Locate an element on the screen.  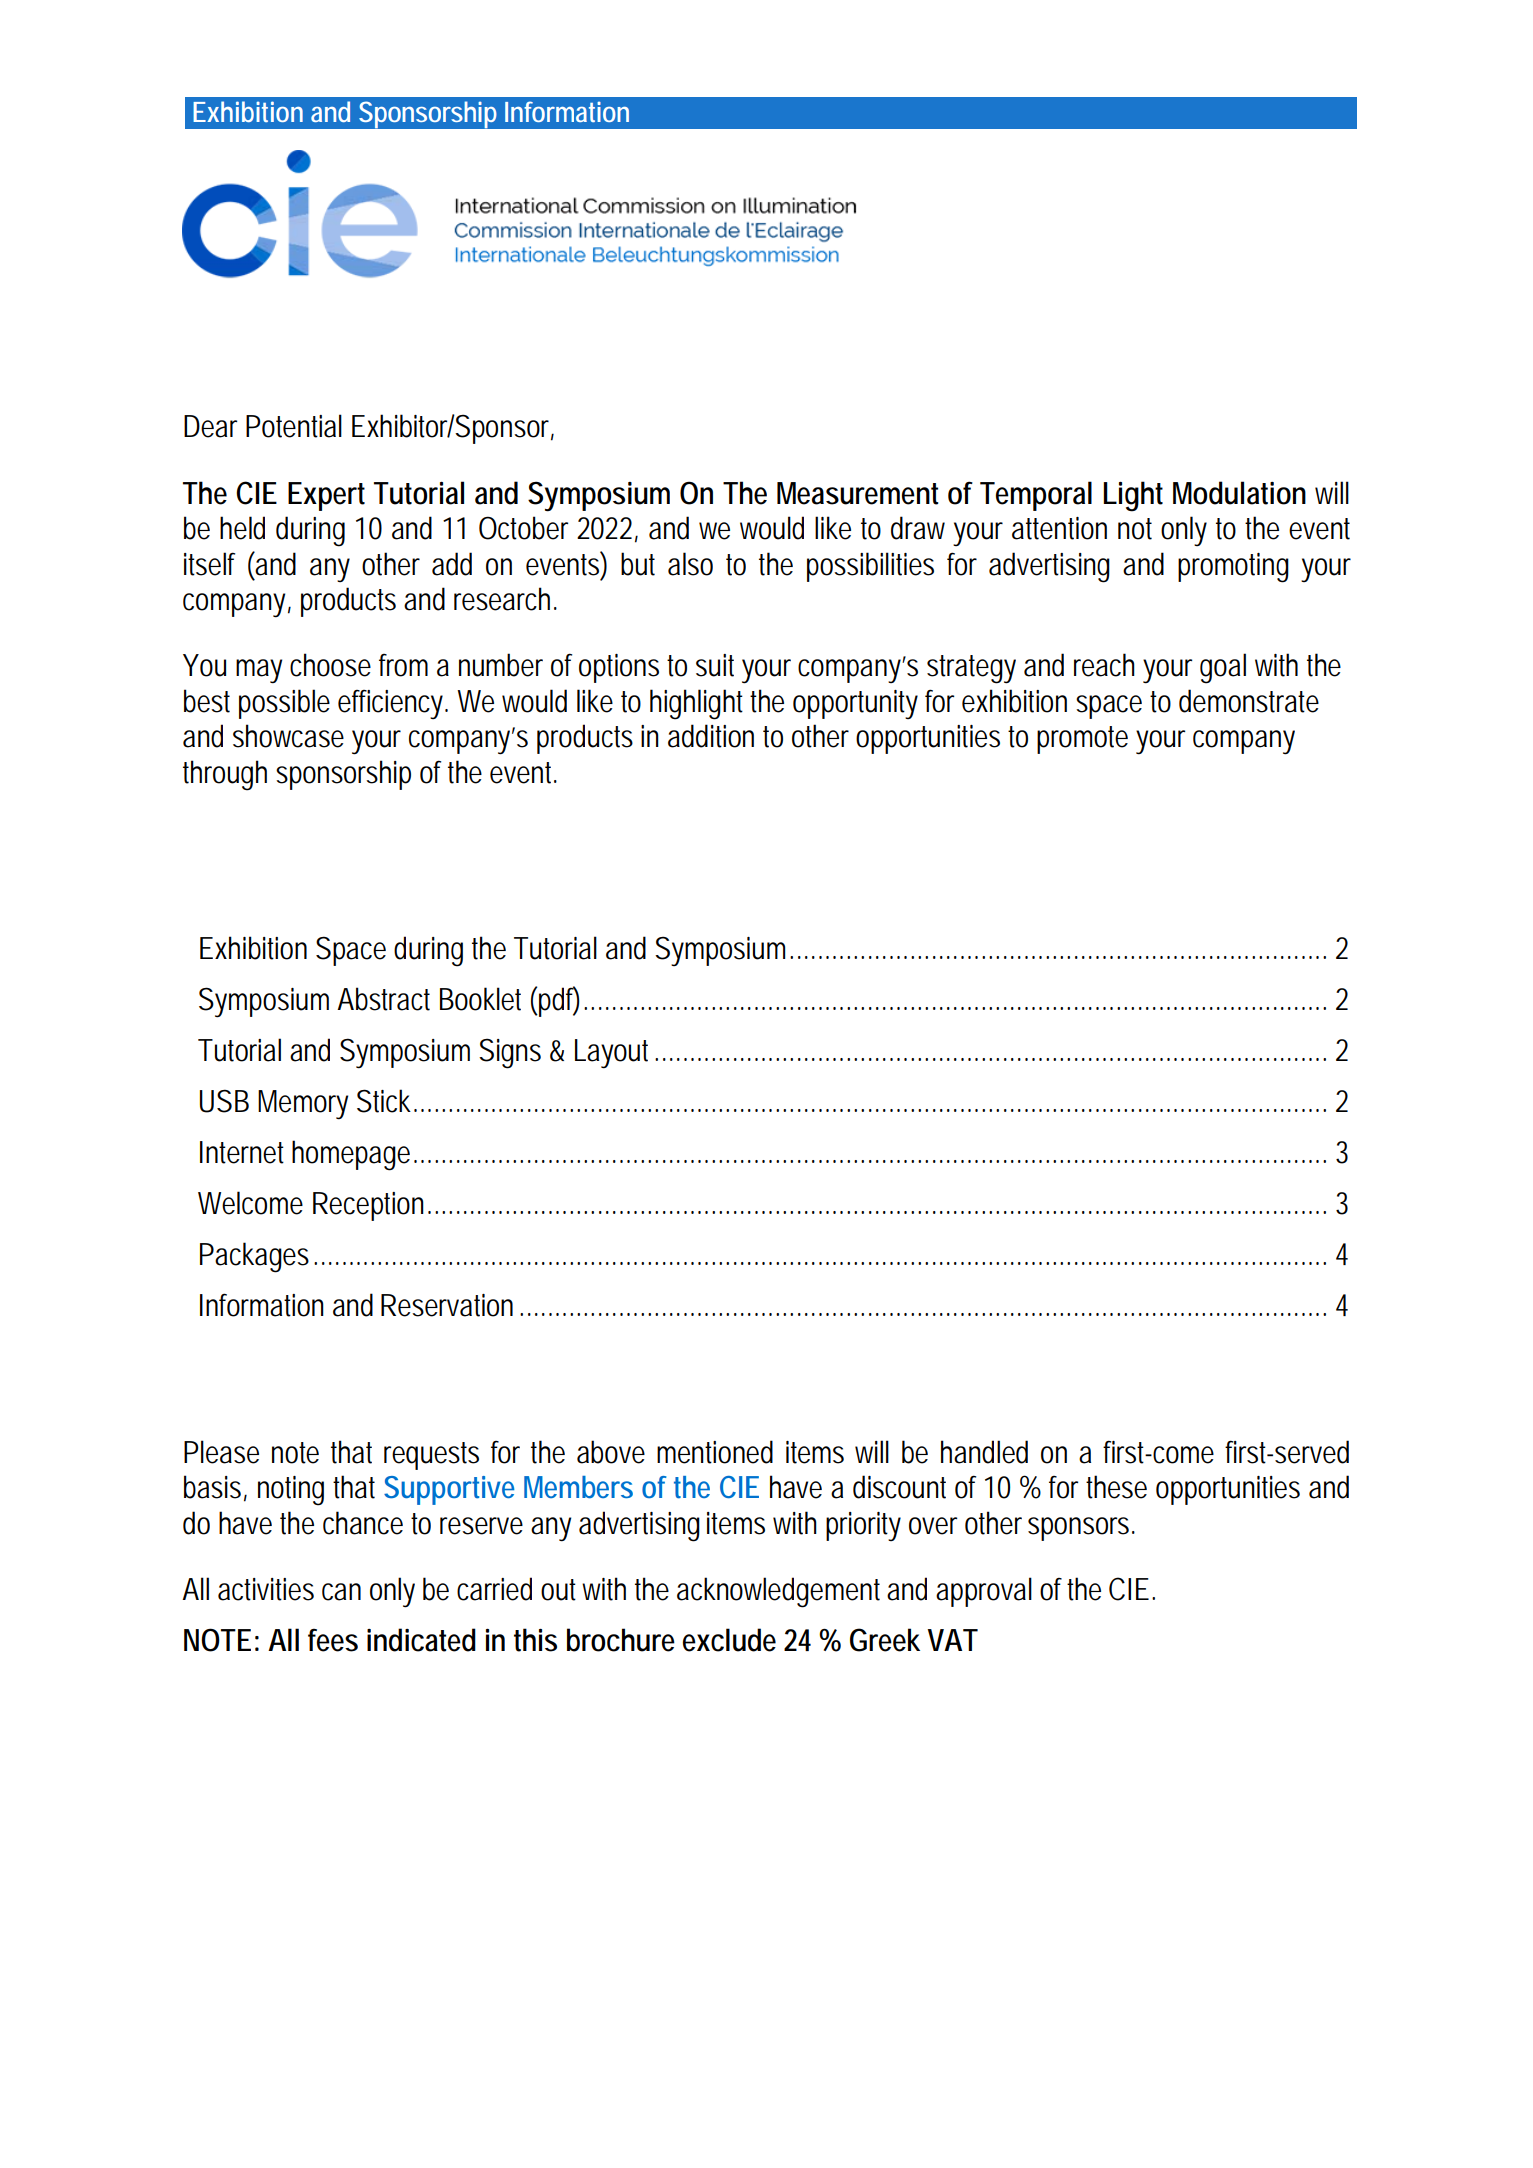
Measurement is located at coordinates (857, 493).
